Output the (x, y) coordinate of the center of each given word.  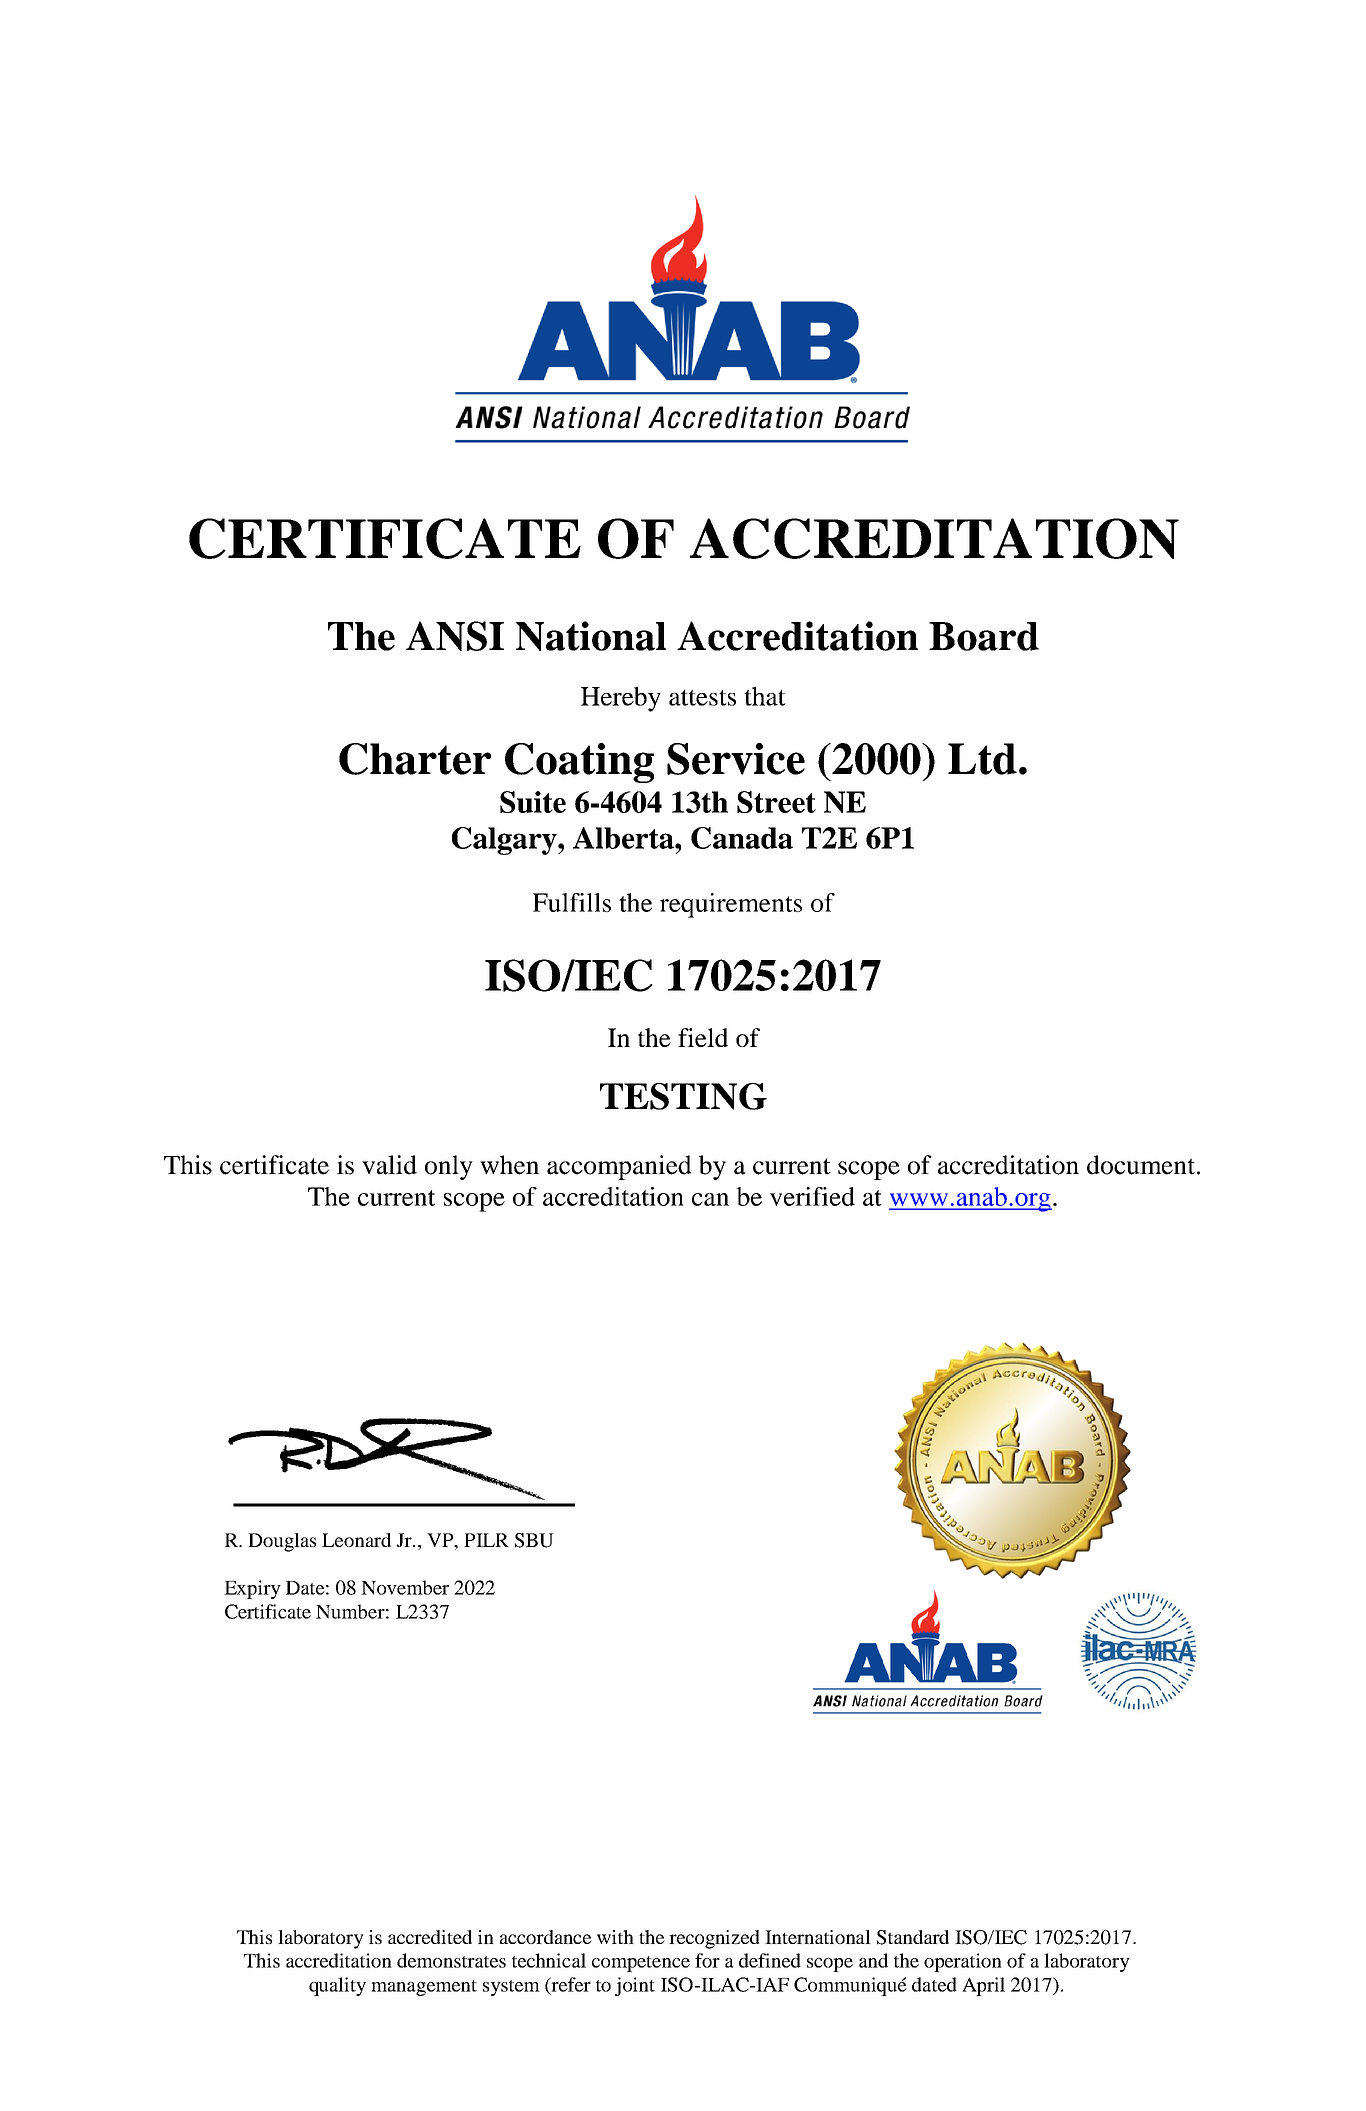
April (983, 1986)
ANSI (455, 636)
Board (984, 636)
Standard (913, 1937)
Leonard (356, 1540)
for (707, 1960)
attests (702, 697)
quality (337, 1986)
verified (812, 1196)
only (449, 1167)
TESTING (683, 1096)
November (405, 1587)
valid (389, 1165)
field (703, 1037)
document (1142, 1165)
